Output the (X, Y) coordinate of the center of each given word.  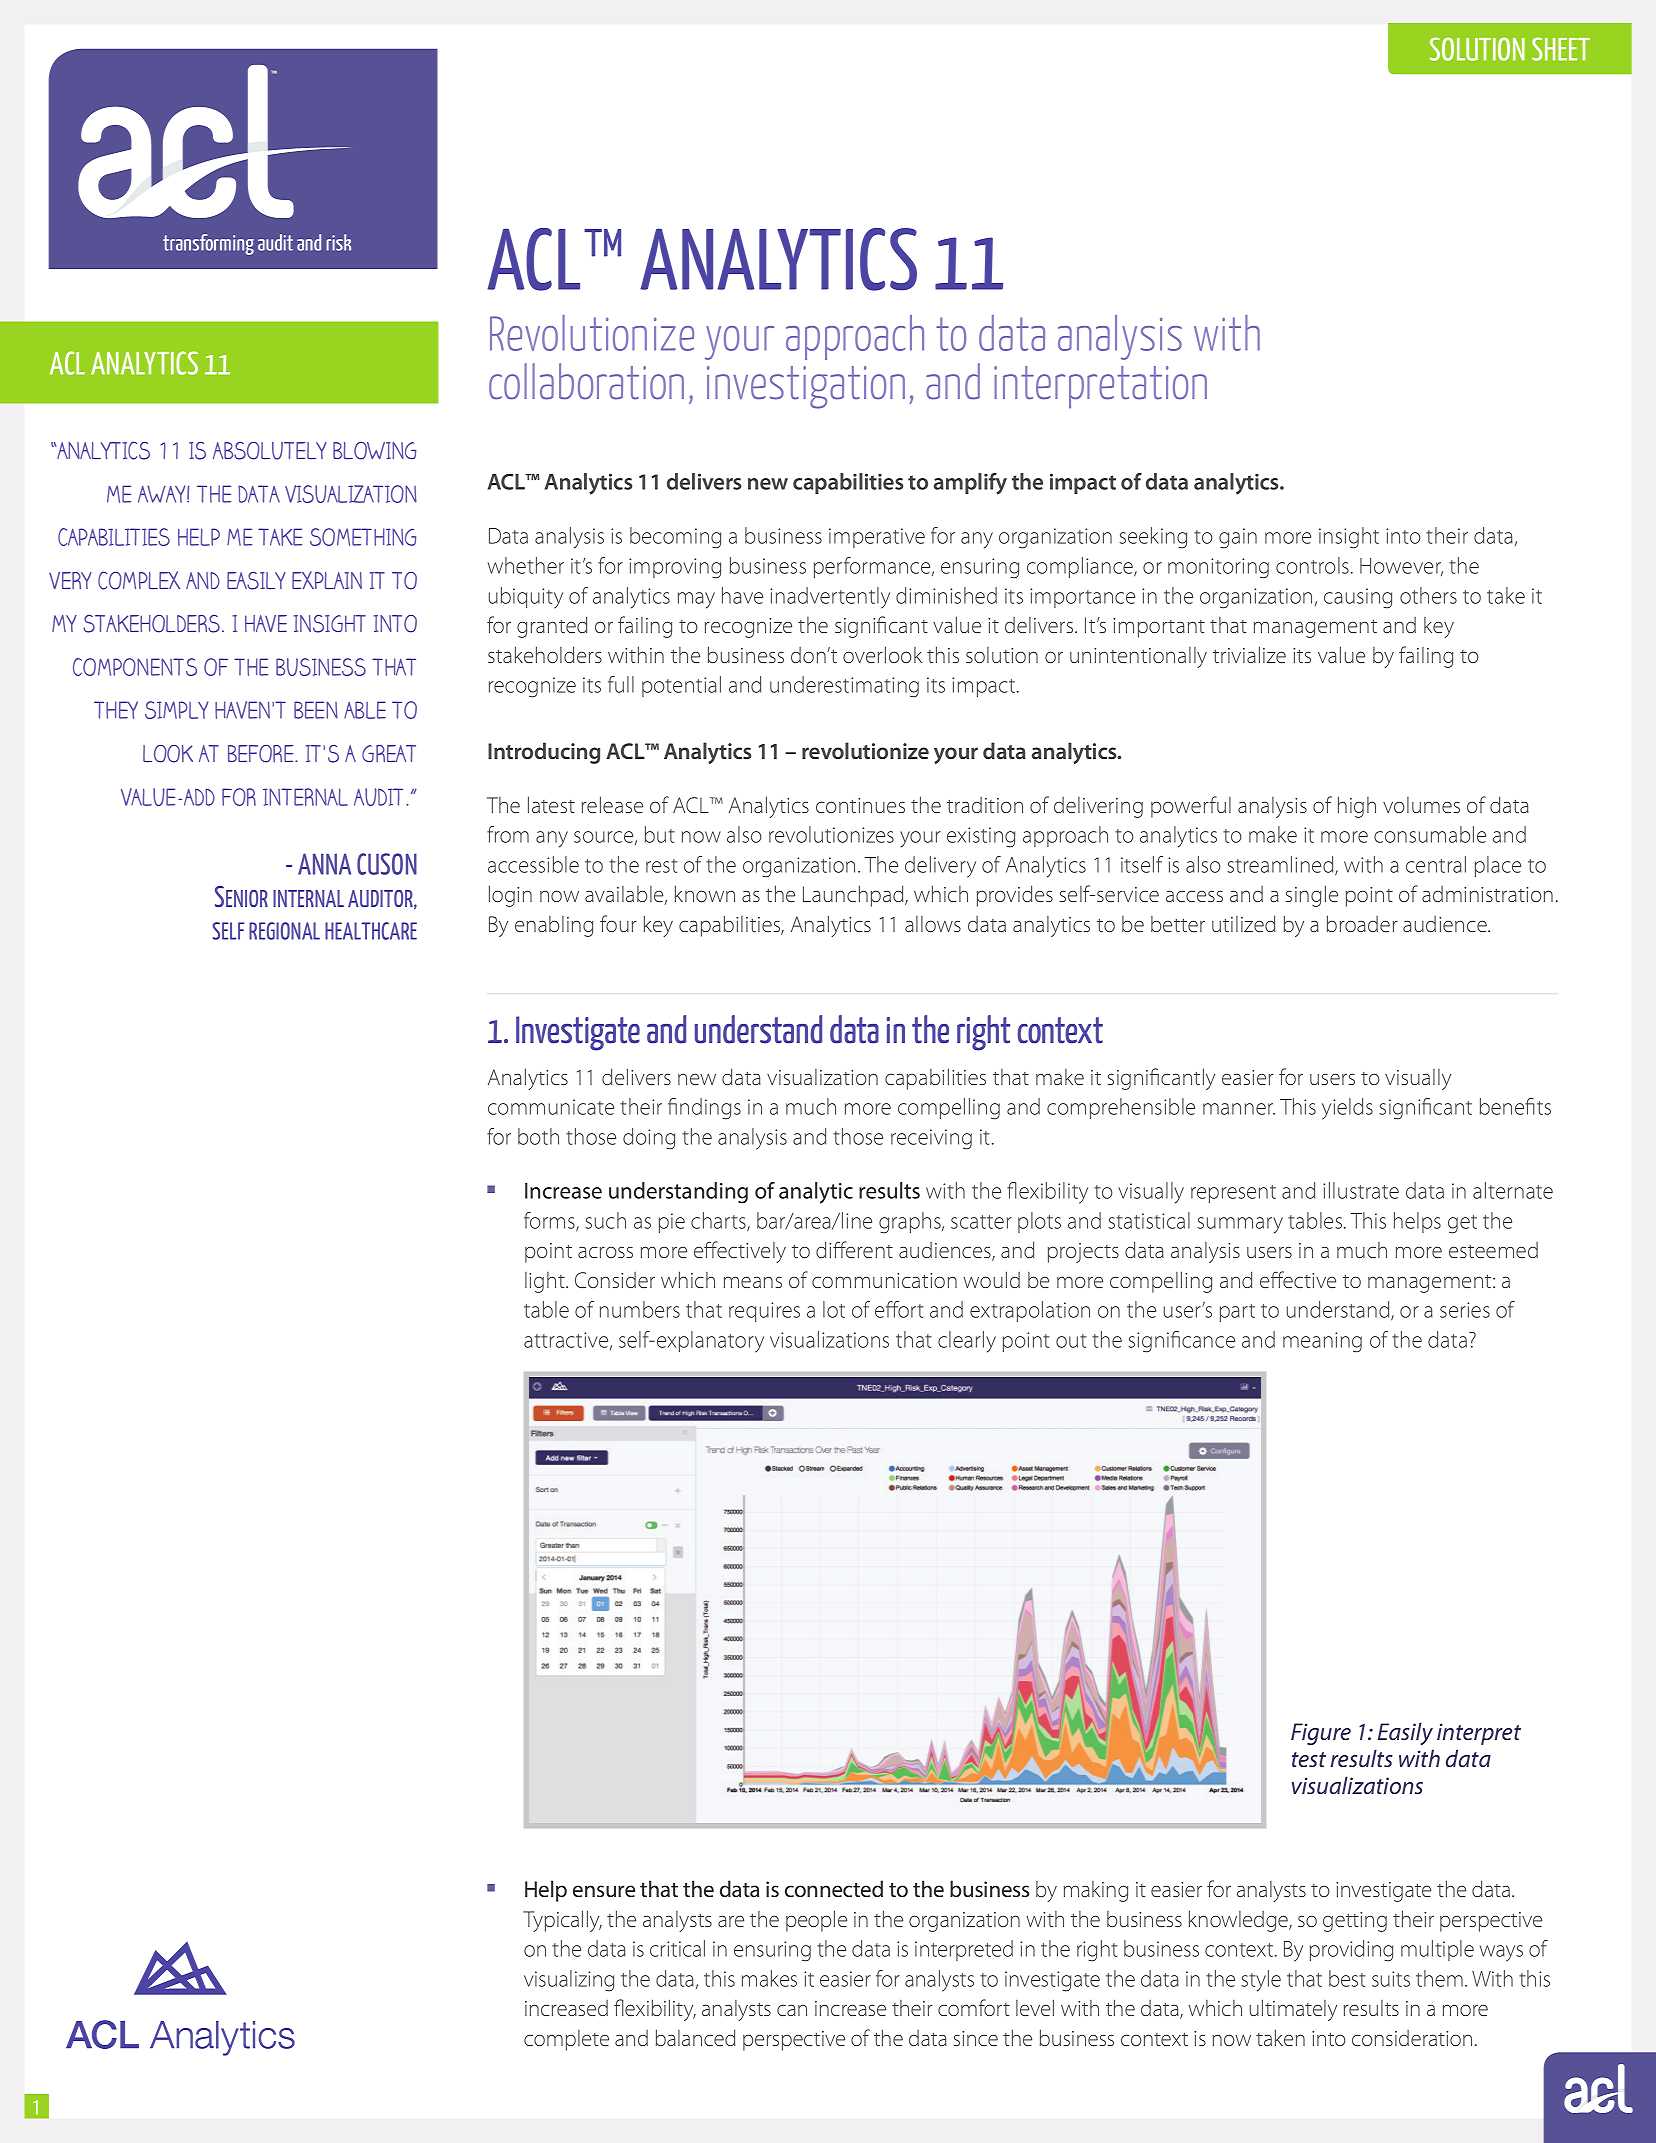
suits (1391, 1979)
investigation (806, 387)
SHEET (1561, 49)
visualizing (569, 1981)
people (816, 1921)
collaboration (586, 381)
